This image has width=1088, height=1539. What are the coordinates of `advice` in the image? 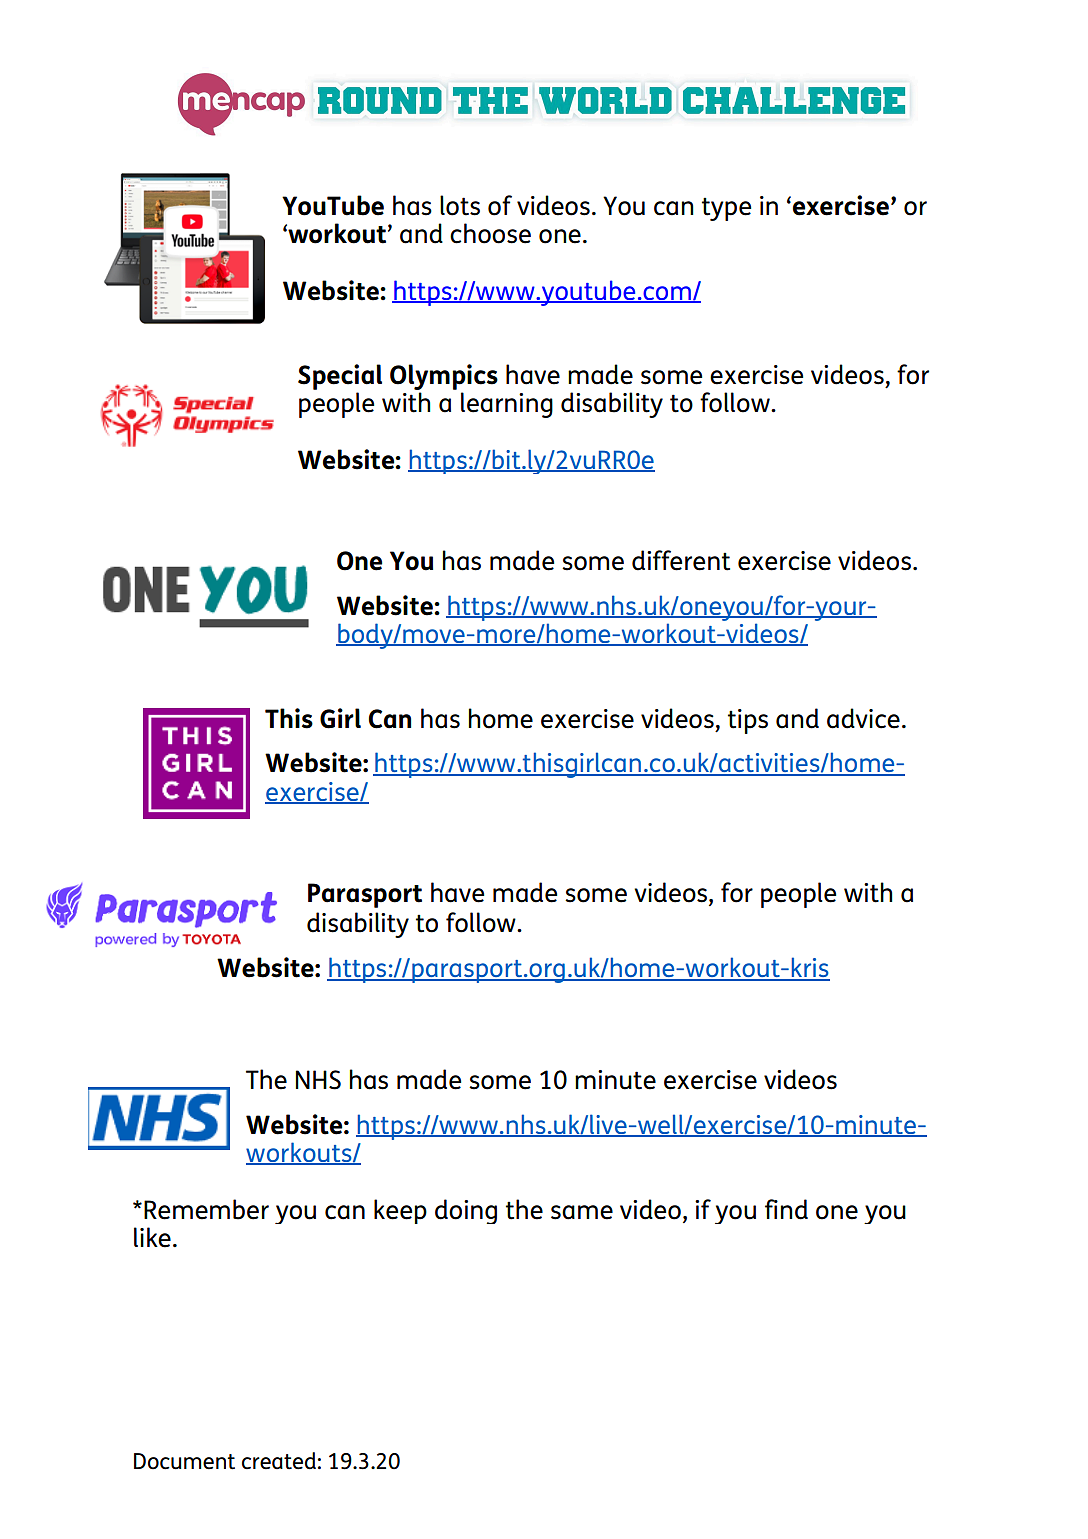 It's located at (863, 718).
